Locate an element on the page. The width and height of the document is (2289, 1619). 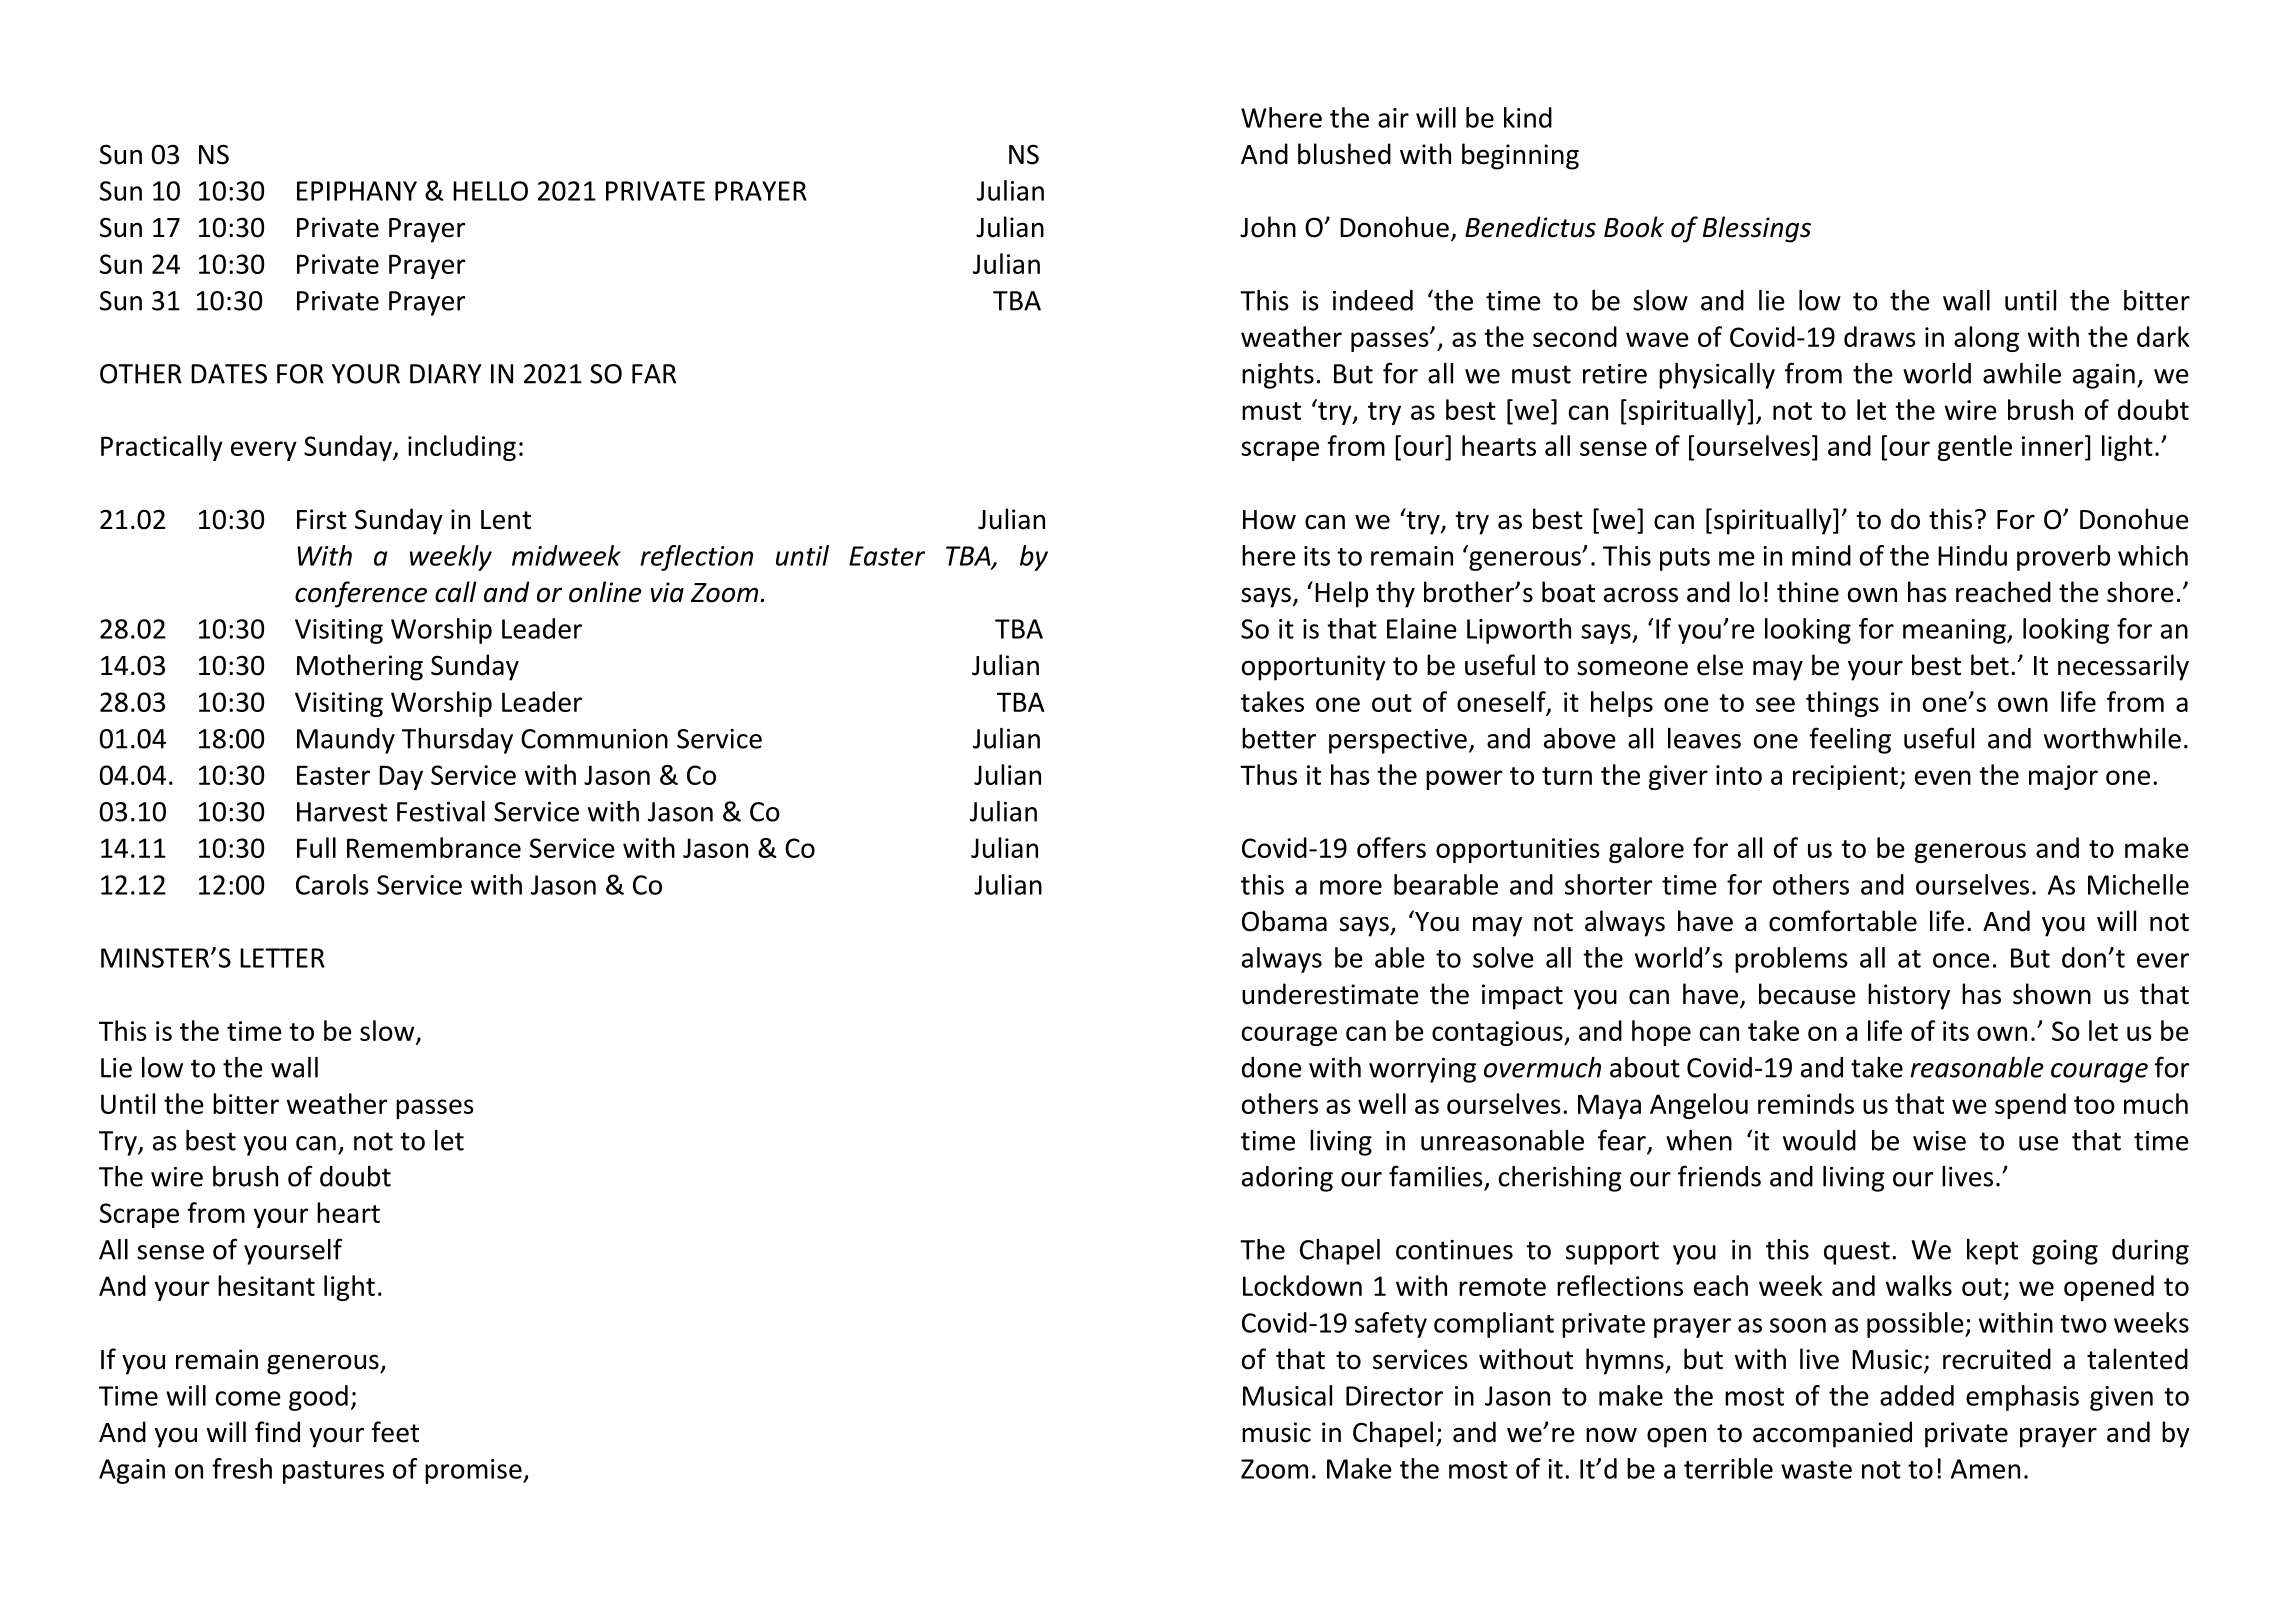
feet is located at coordinates (395, 1432).
